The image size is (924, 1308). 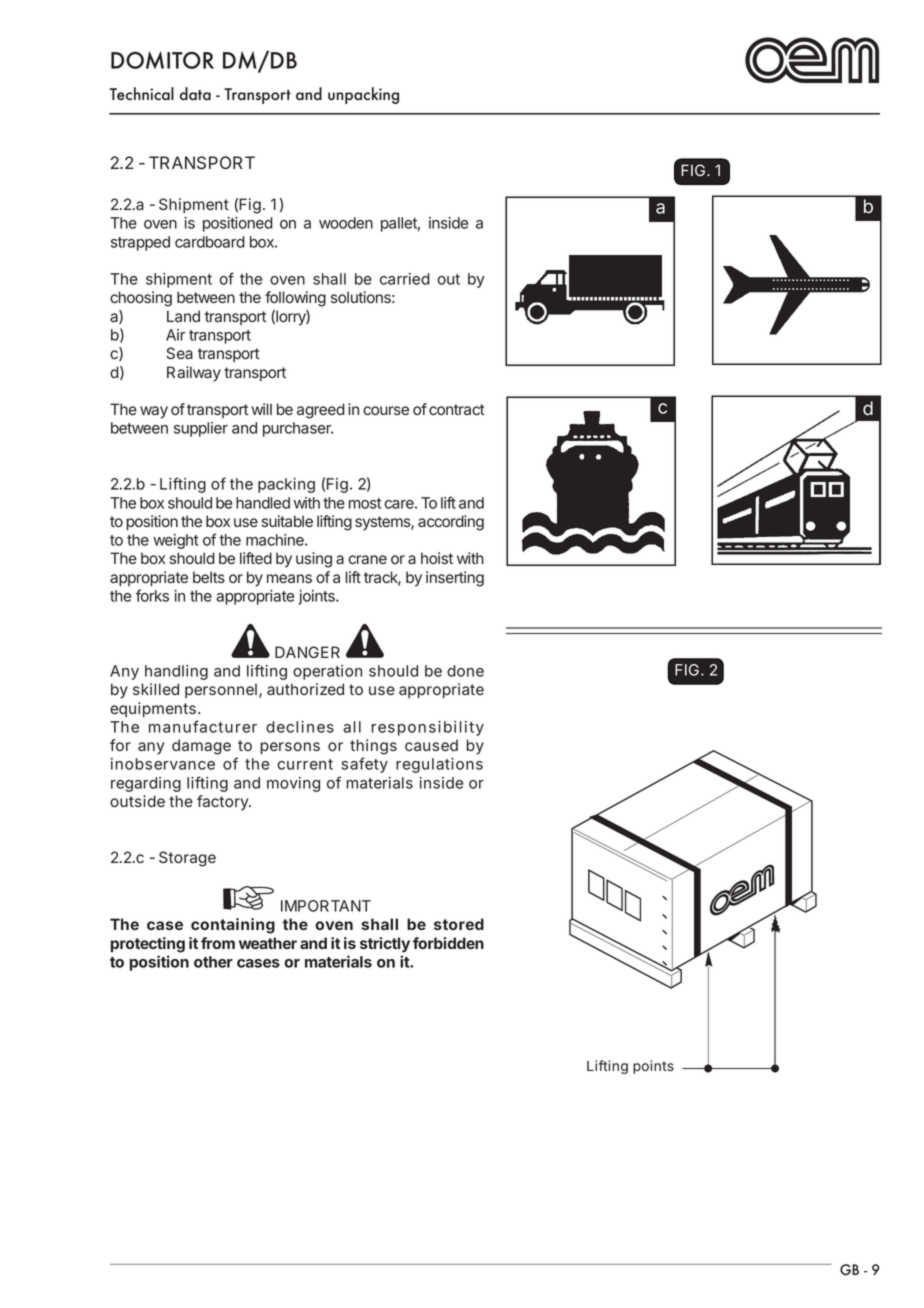 I want to click on done, so click(x=465, y=671).
